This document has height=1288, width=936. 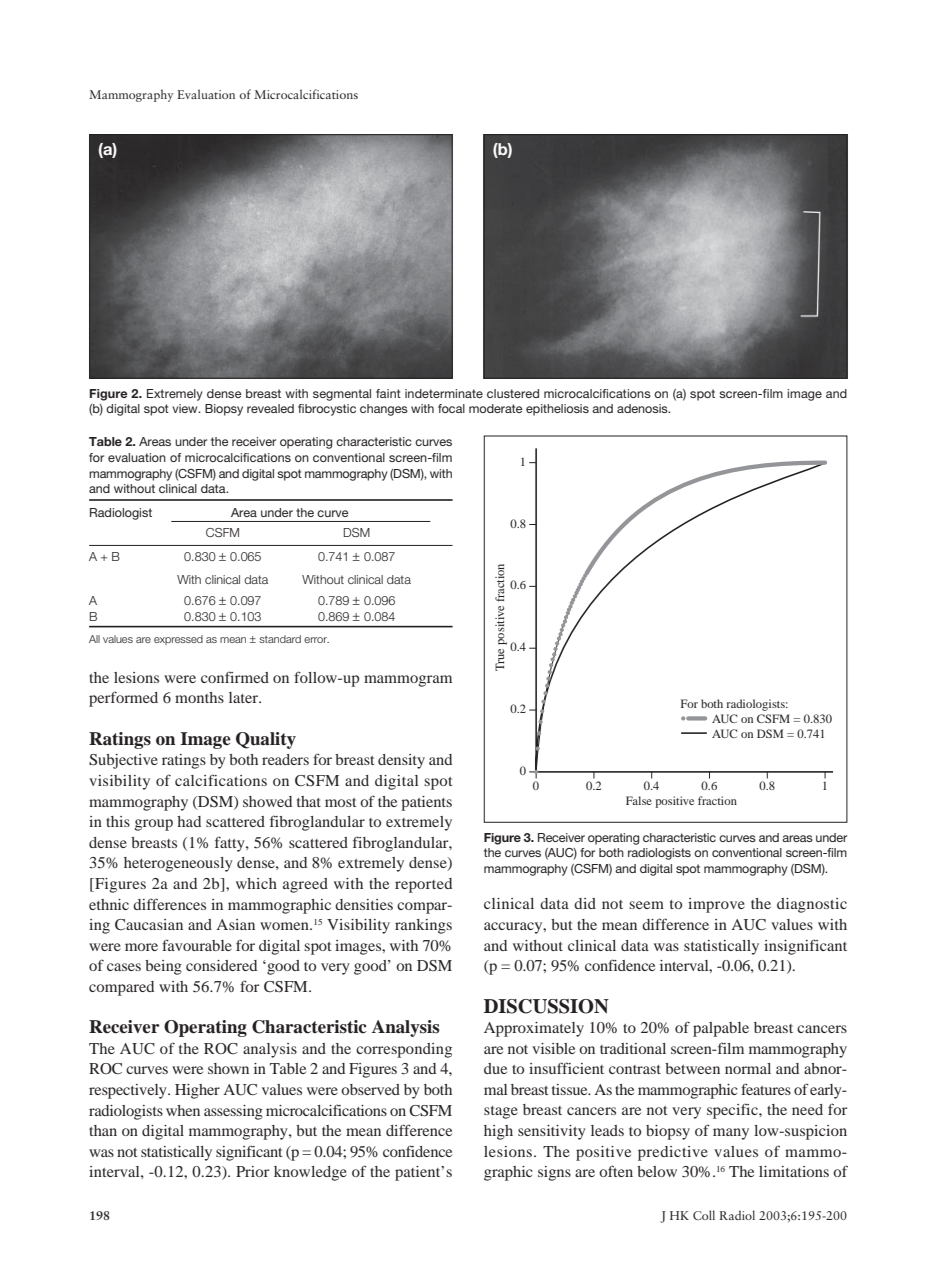 I want to click on Coll, so click(x=704, y=1215).
